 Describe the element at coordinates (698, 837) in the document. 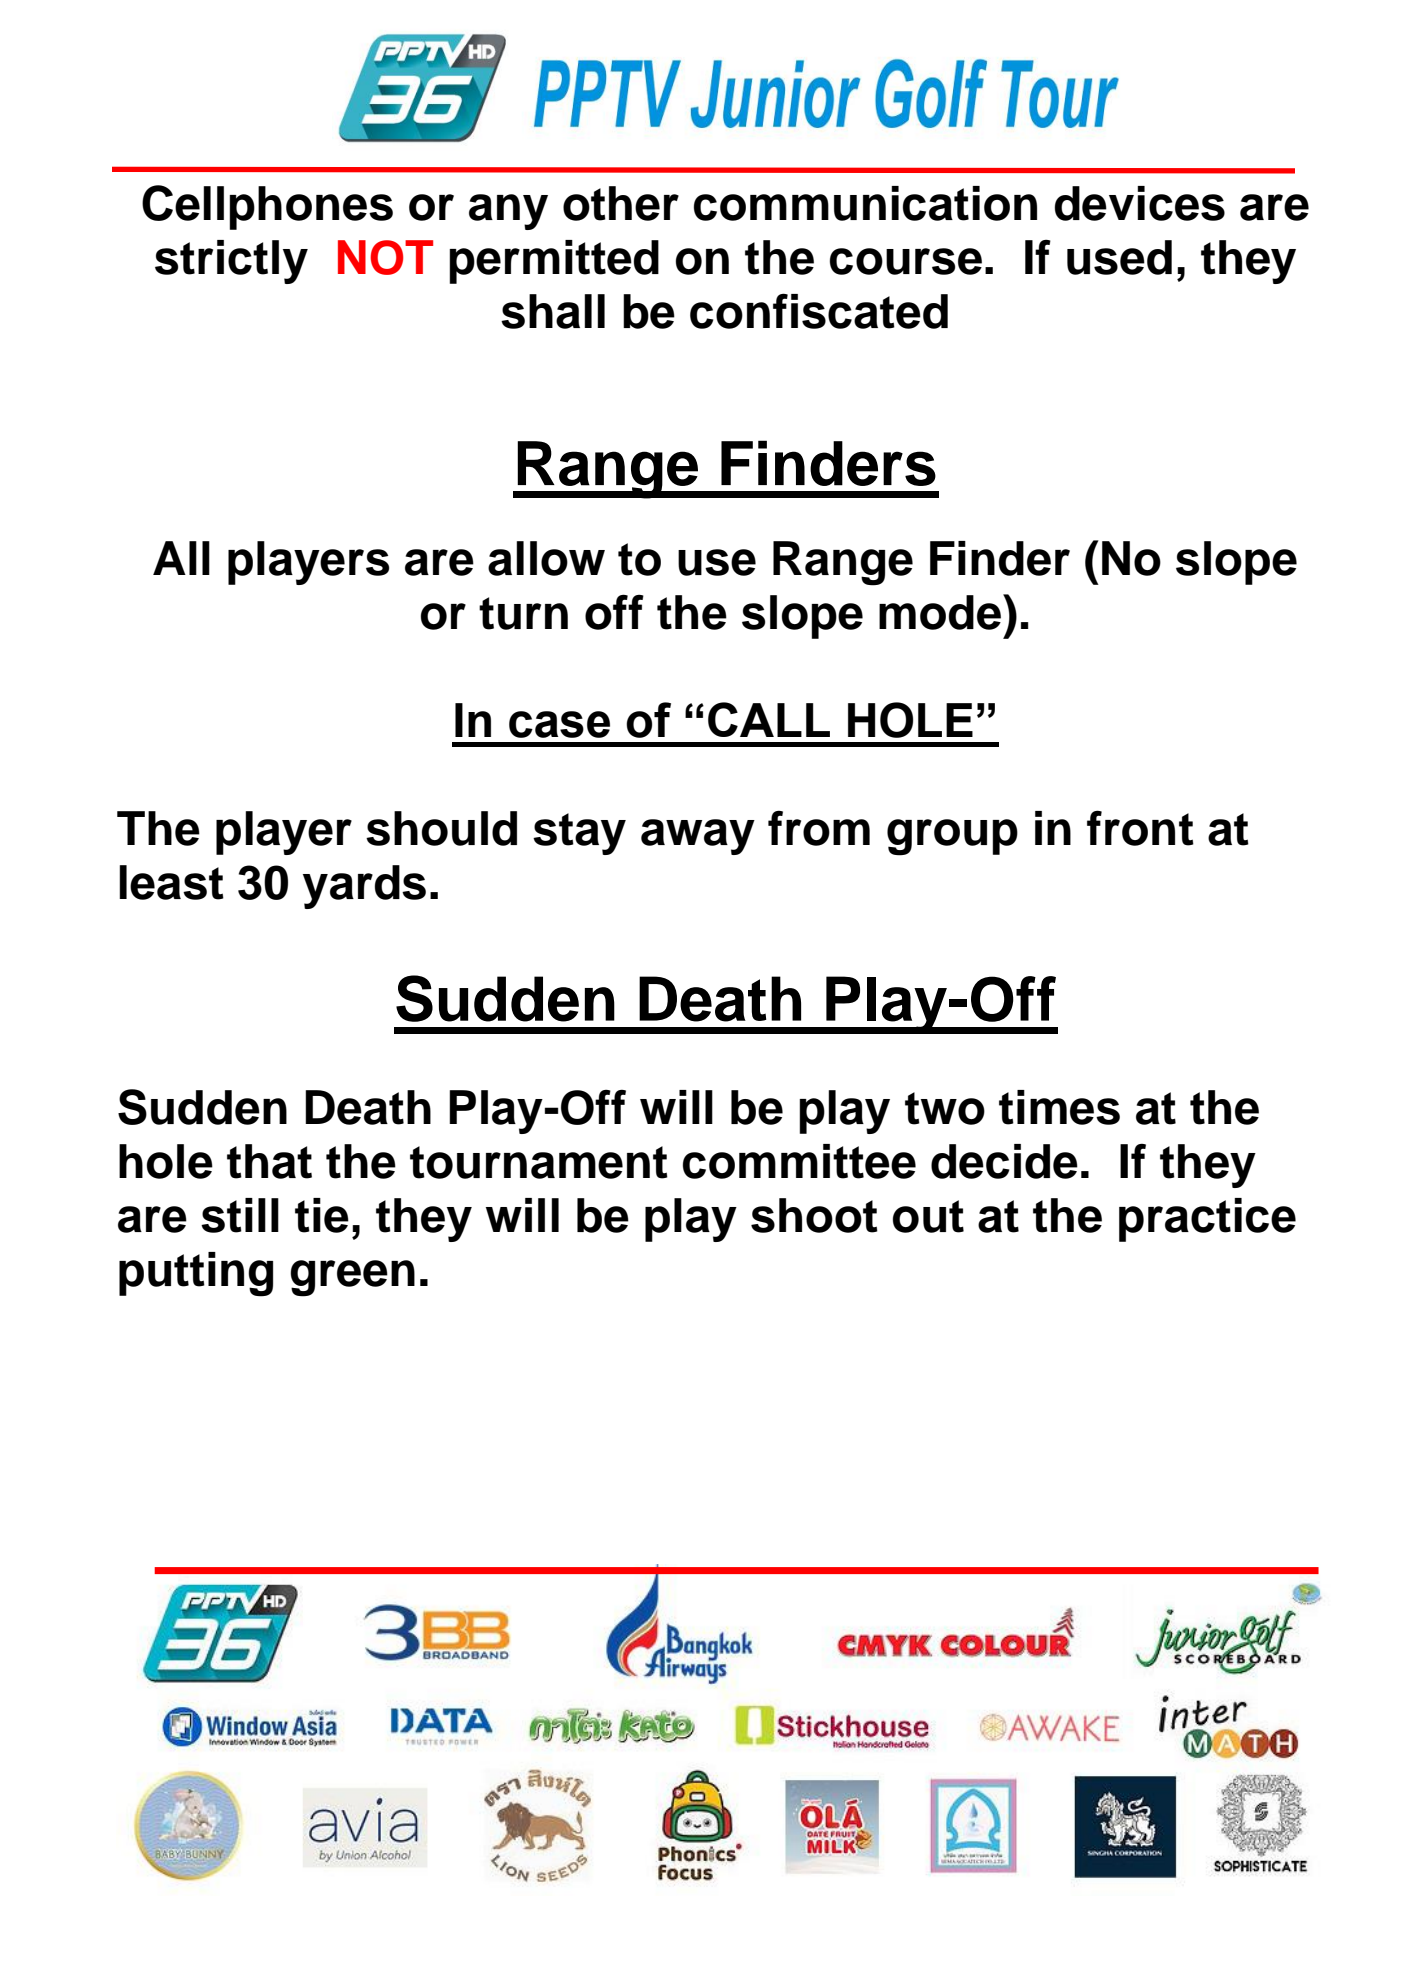

I see `away` at that location.
